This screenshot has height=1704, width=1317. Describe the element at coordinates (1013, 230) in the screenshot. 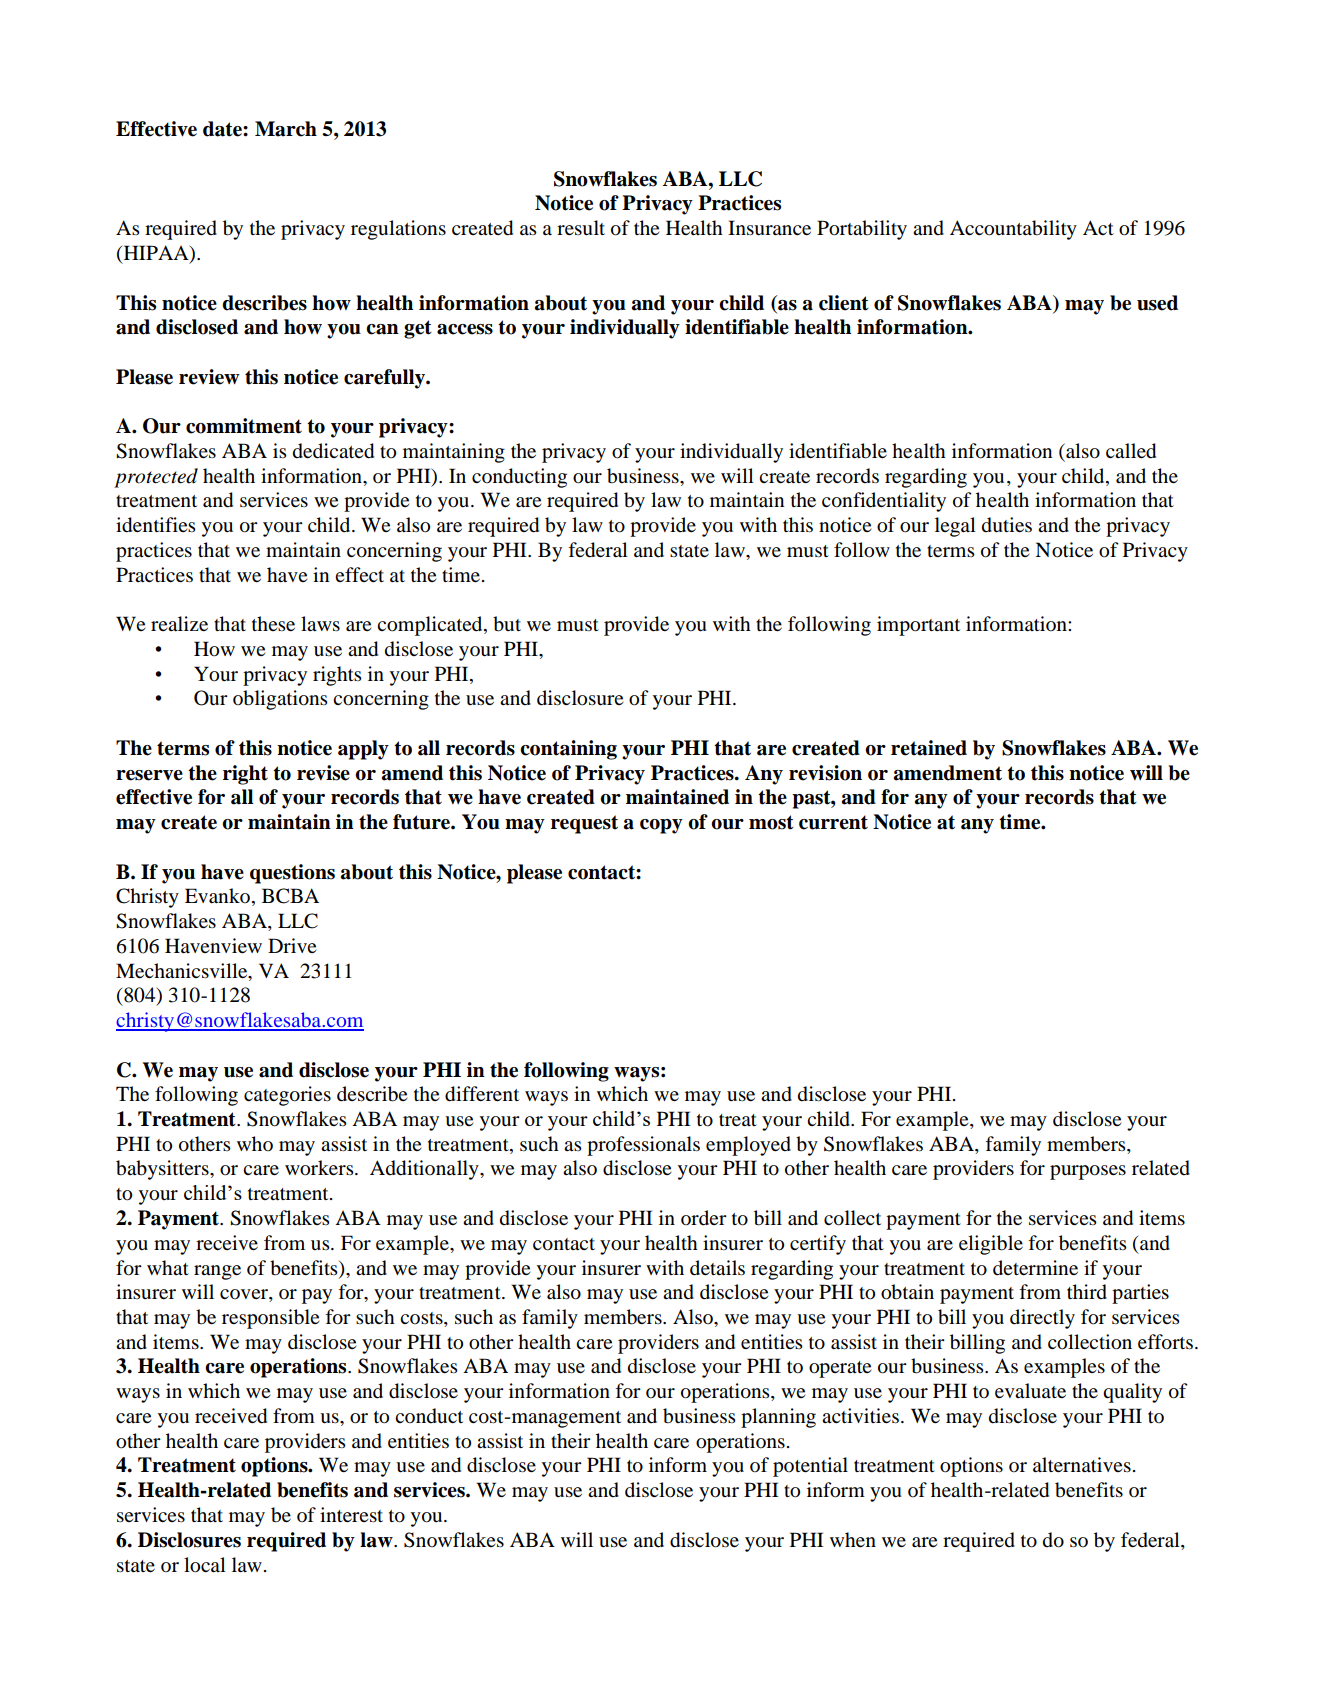

I see `Accountability` at that location.
